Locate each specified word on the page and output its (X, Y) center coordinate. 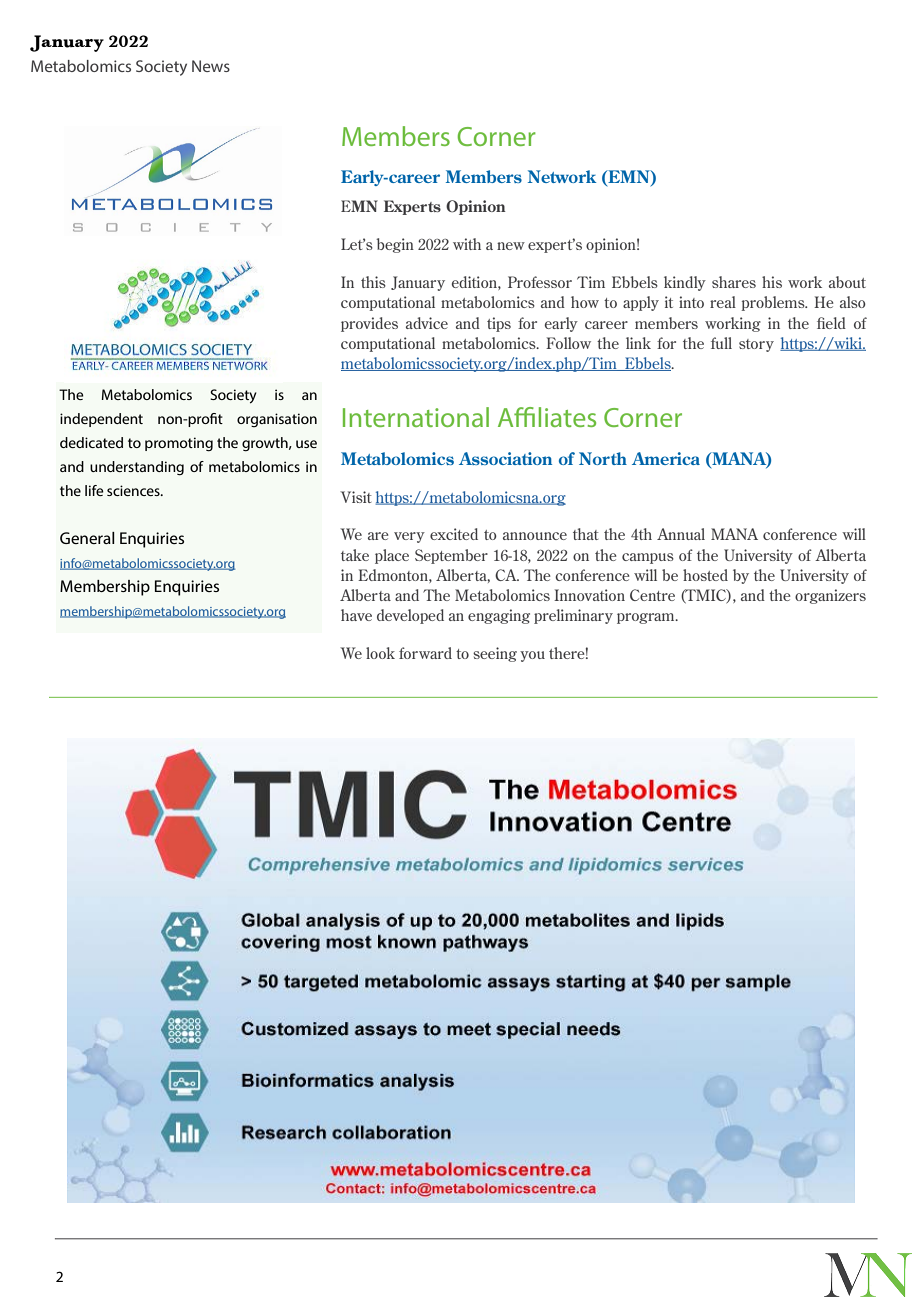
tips (499, 324)
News (211, 66)
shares (734, 282)
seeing (495, 654)
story (756, 345)
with (467, 244)
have (356, 615)
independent (101, 420)
